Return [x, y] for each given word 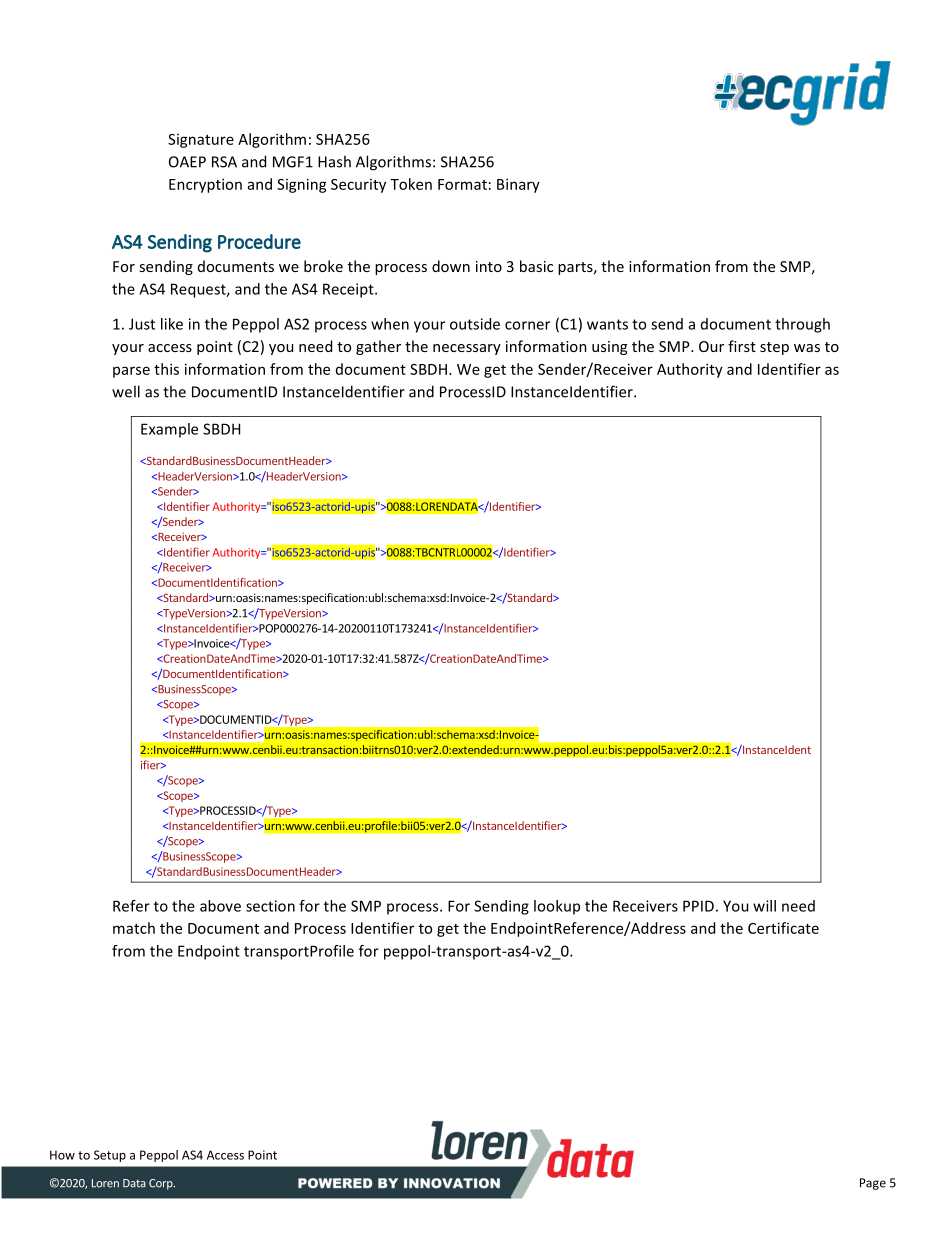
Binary [518, 185]
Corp [162, 1184]
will [764, 906]
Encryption [205, 185]
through [802, 325]
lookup [557, 907]
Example [169, 430]
